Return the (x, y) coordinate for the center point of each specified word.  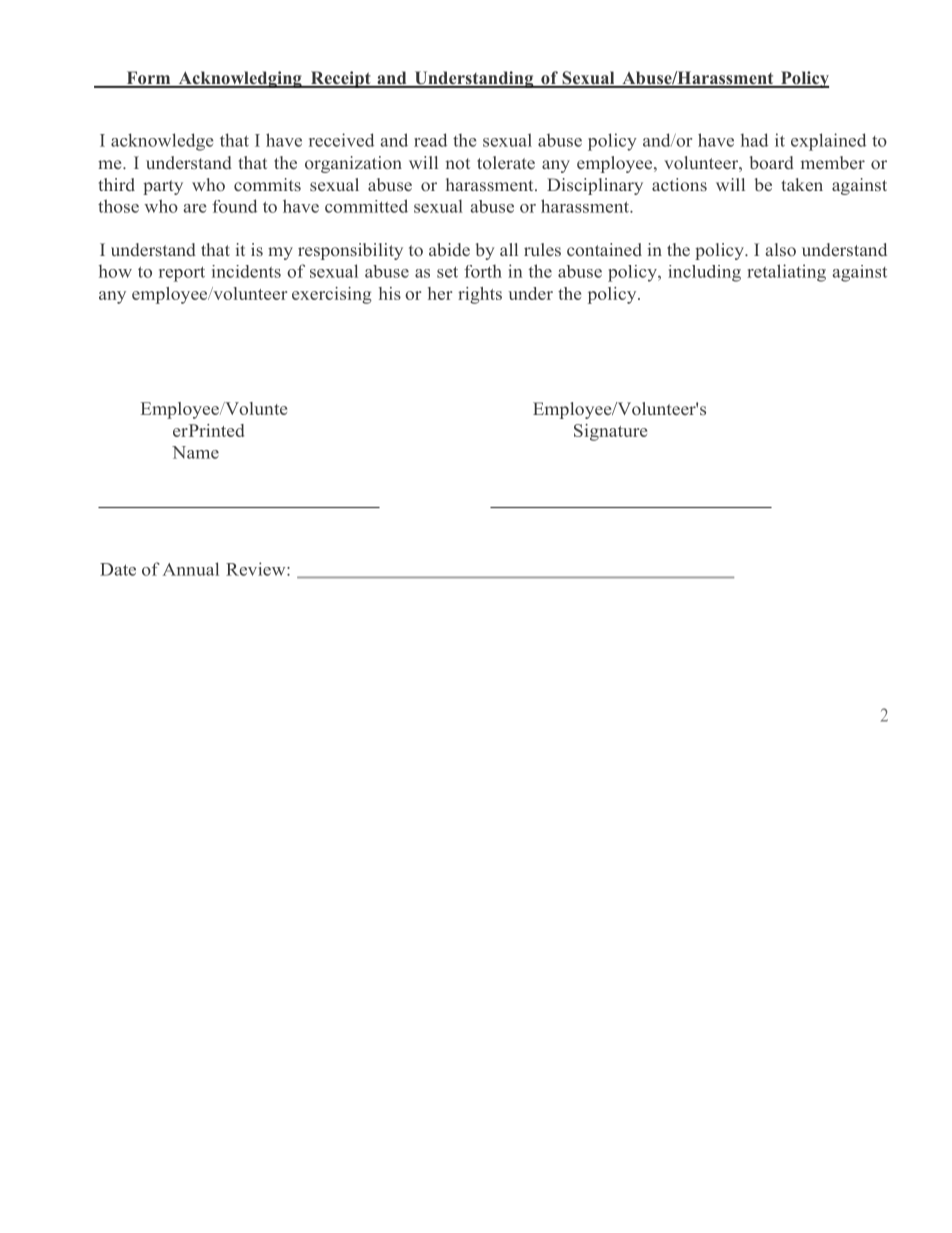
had (754, 140)
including (704, 273)
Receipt (340, 79)
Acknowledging (240, 79)
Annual (190, 569)
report (182, 274)
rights (480, 295)
